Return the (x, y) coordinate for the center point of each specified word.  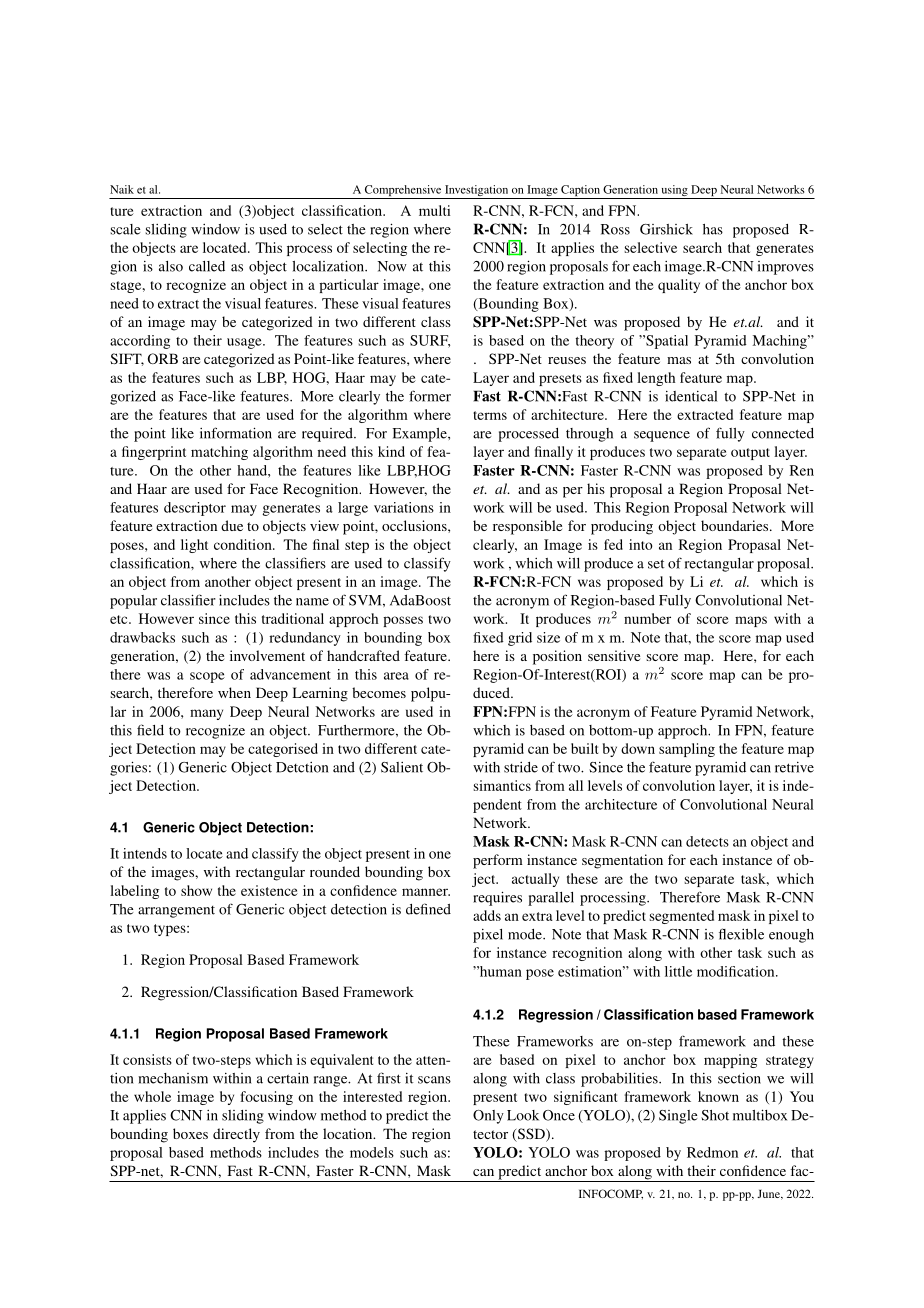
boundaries (736, 525)
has (713, 229)
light (194, 546)
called (207, 266)
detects (707, 841)
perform (498, 861)
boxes (190, 1133)
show (196, 890)
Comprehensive (403, 192)
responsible (527, 527)
